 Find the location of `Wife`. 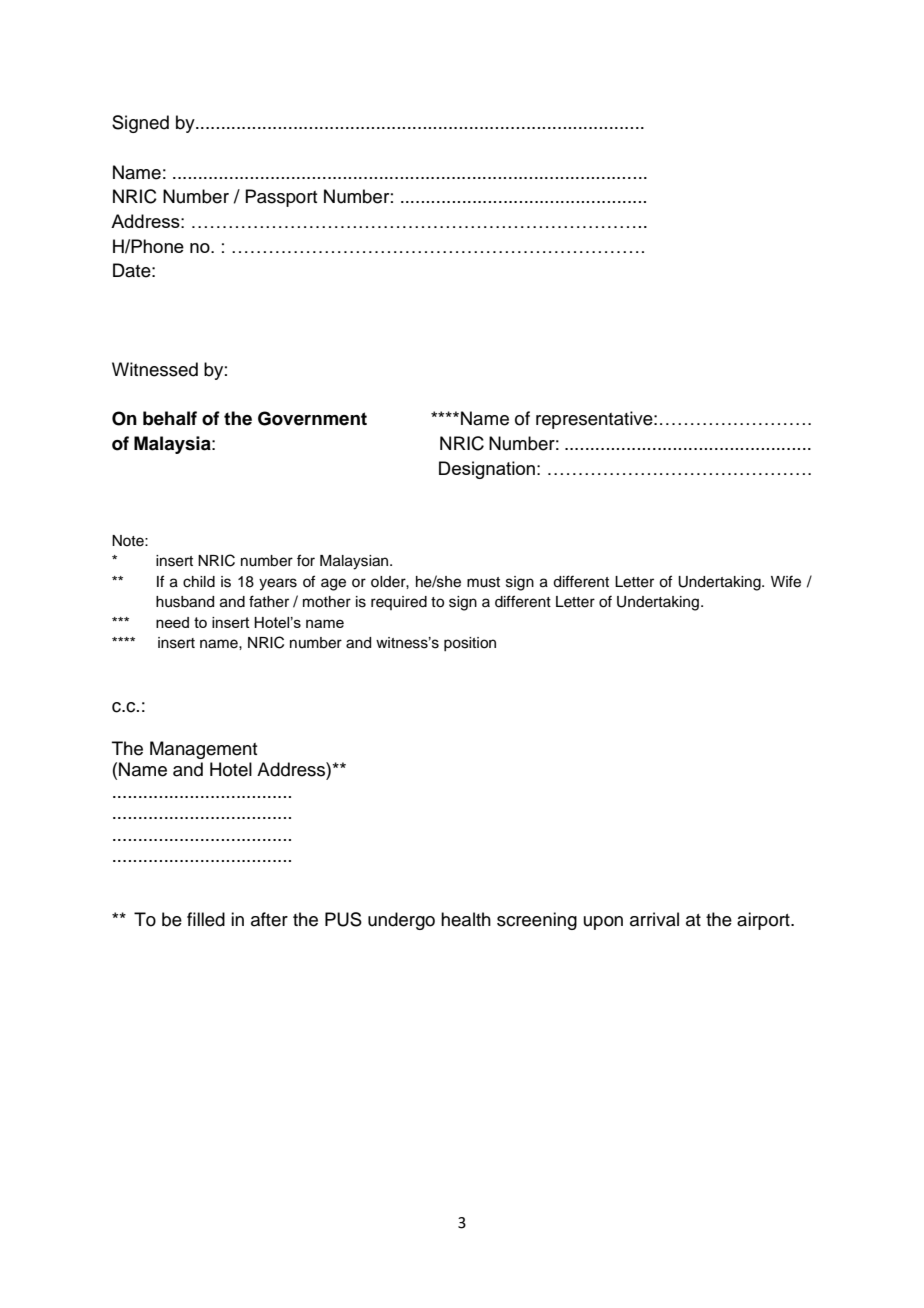

Wife is located at coordinates (786, 581).
